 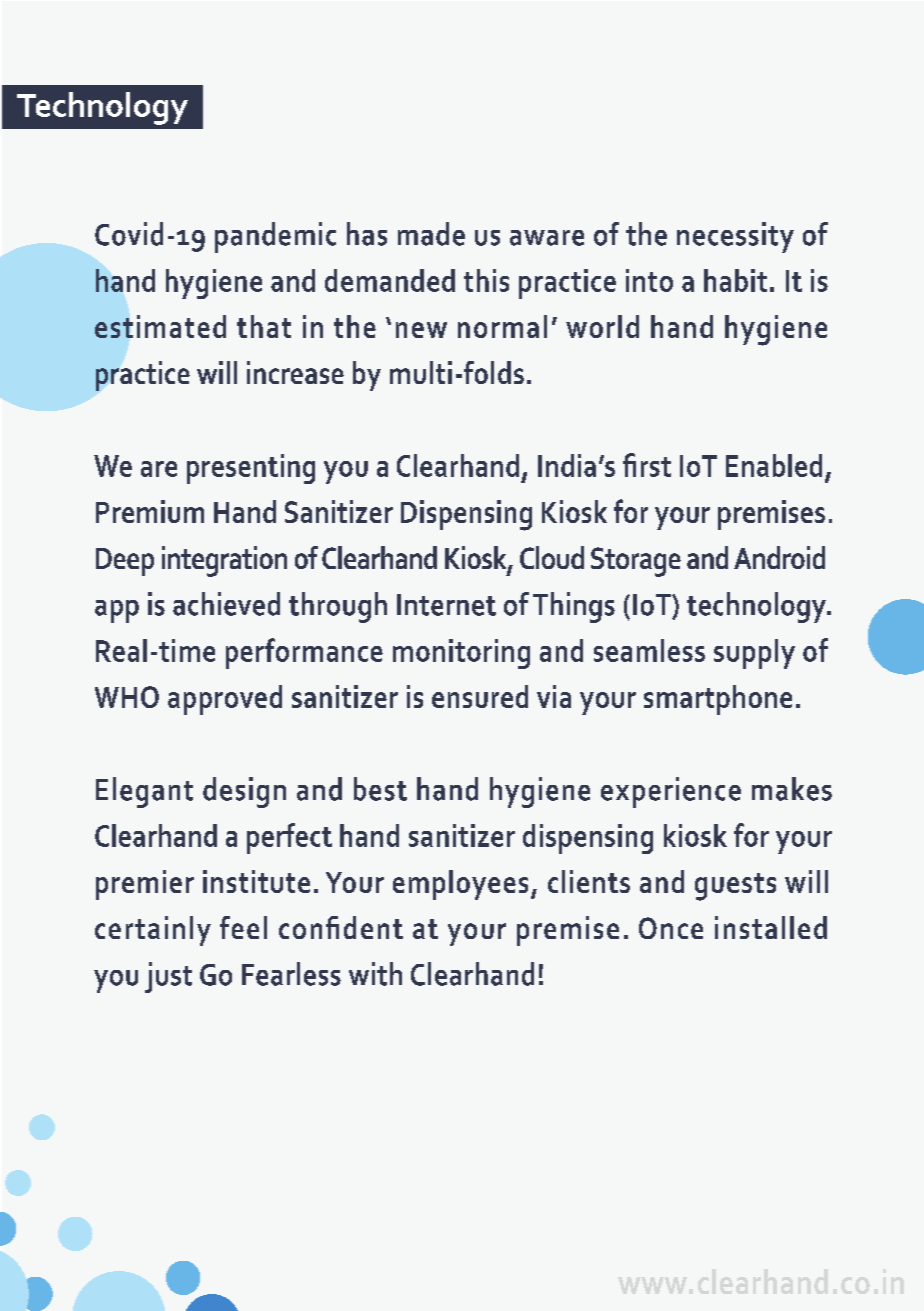 What do you see at coordinates (168, 977) in the screenshot?
I see `just` at bounding box center [168, 977].
